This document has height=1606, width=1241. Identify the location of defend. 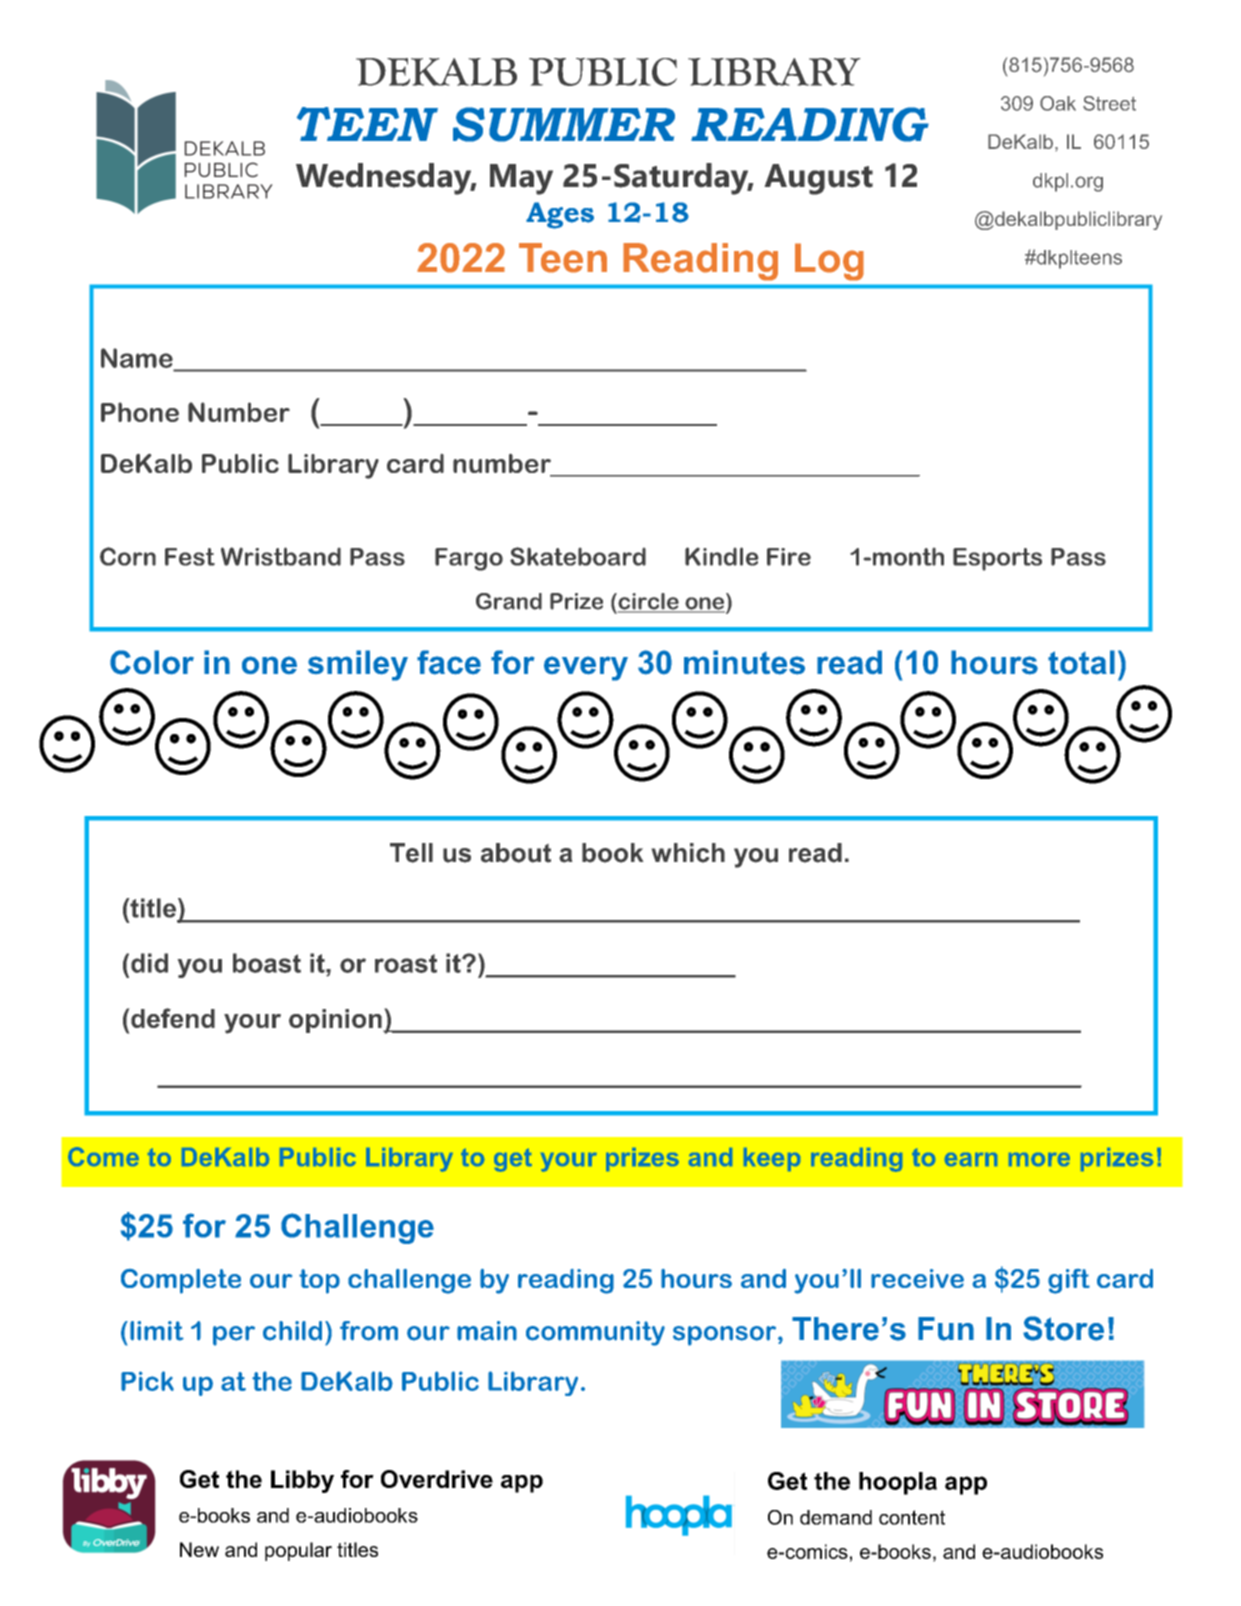
(173, 1018).
